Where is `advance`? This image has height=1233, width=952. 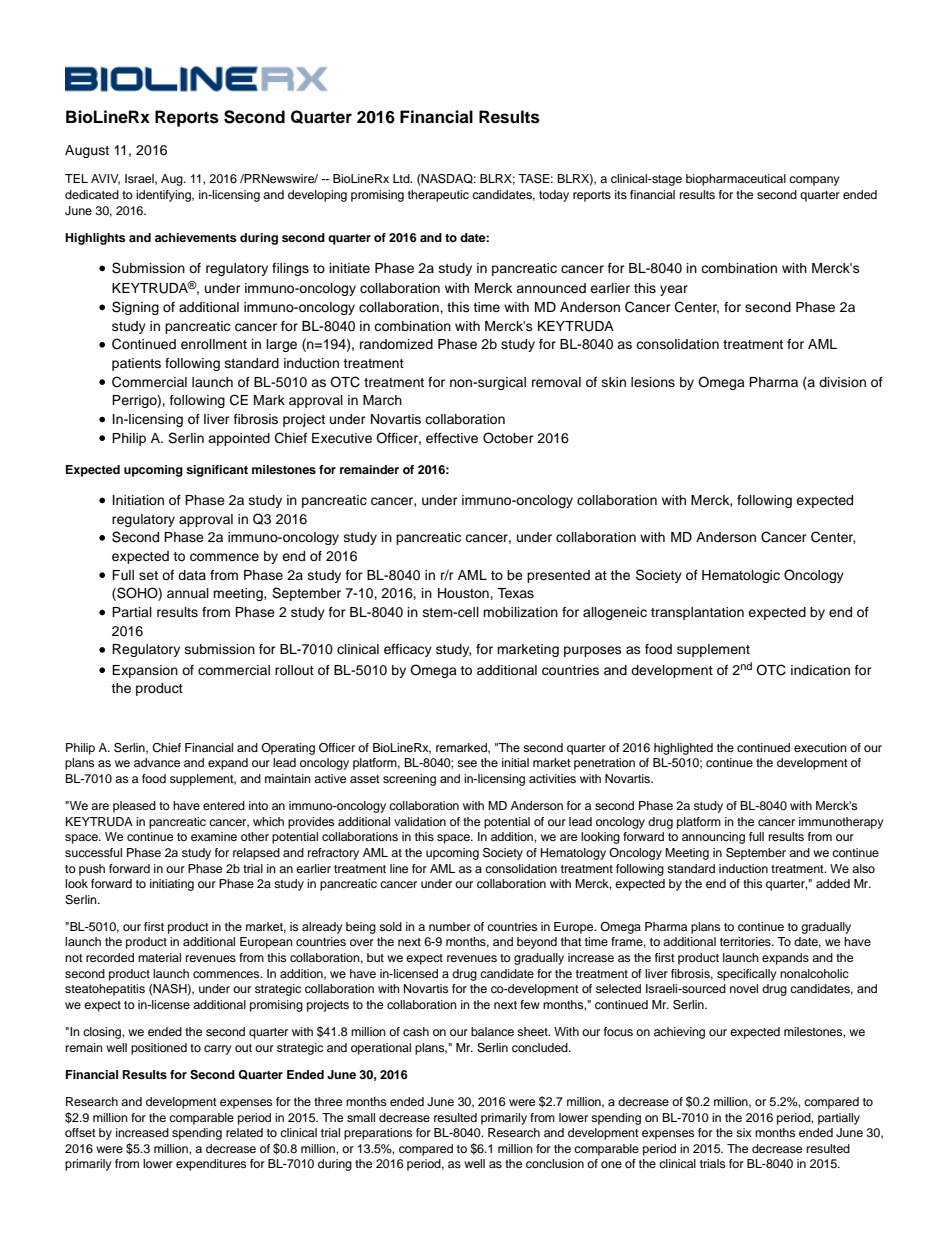
advance is located at coordinates (157, 762).
